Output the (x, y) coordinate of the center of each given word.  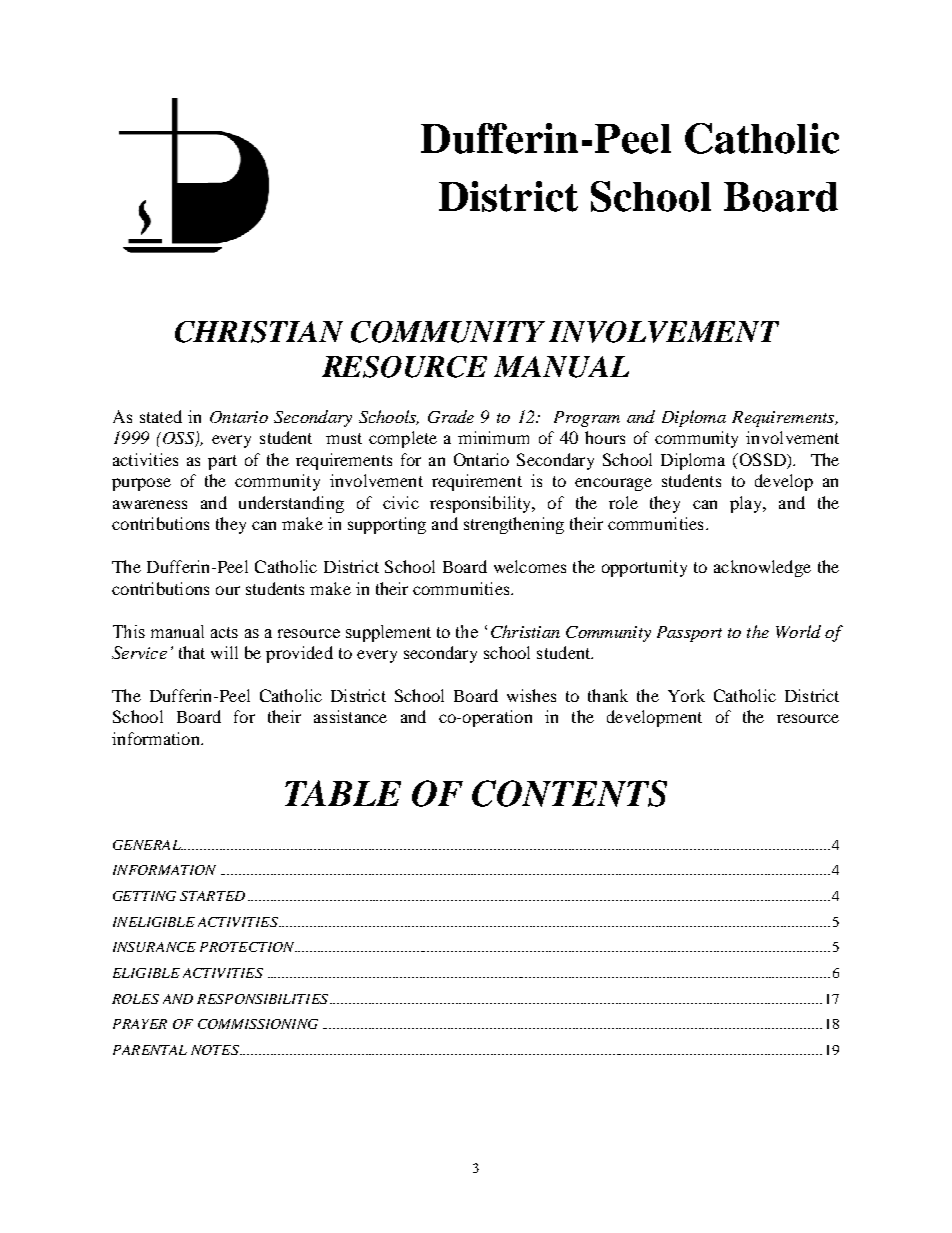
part (222, 462)
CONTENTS (569, 793)
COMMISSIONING (258, 1024)
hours (605, 437)
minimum (493, 437)
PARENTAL (150, 1050)
